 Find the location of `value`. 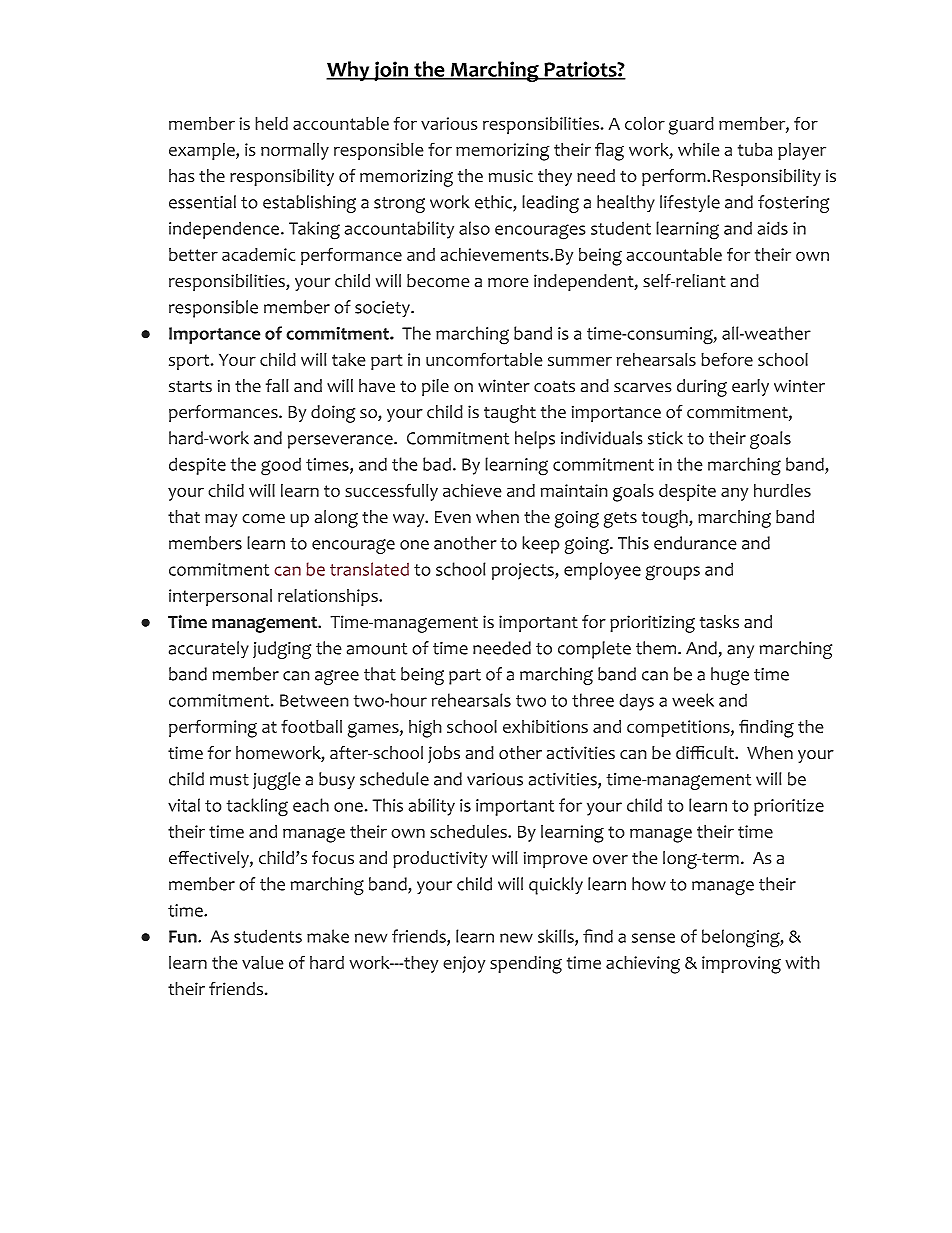

value is located at coordinates (263, 962).
